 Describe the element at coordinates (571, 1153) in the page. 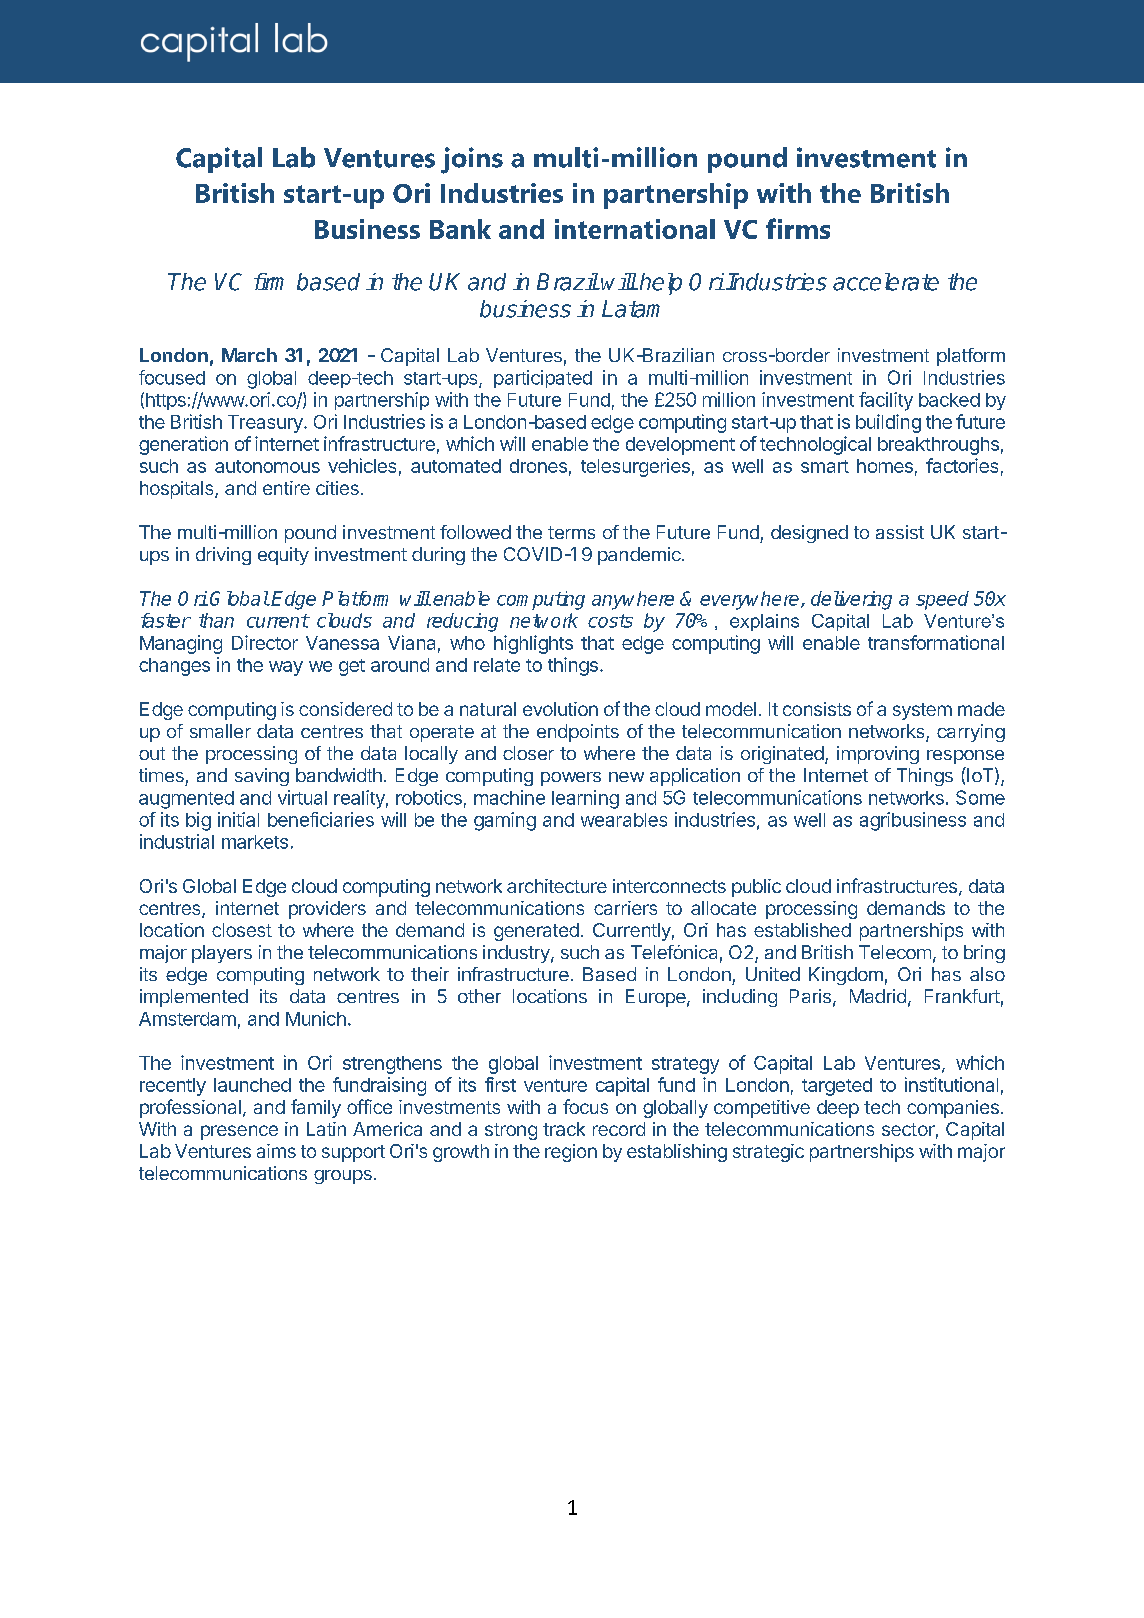

I see `region` at that location.
